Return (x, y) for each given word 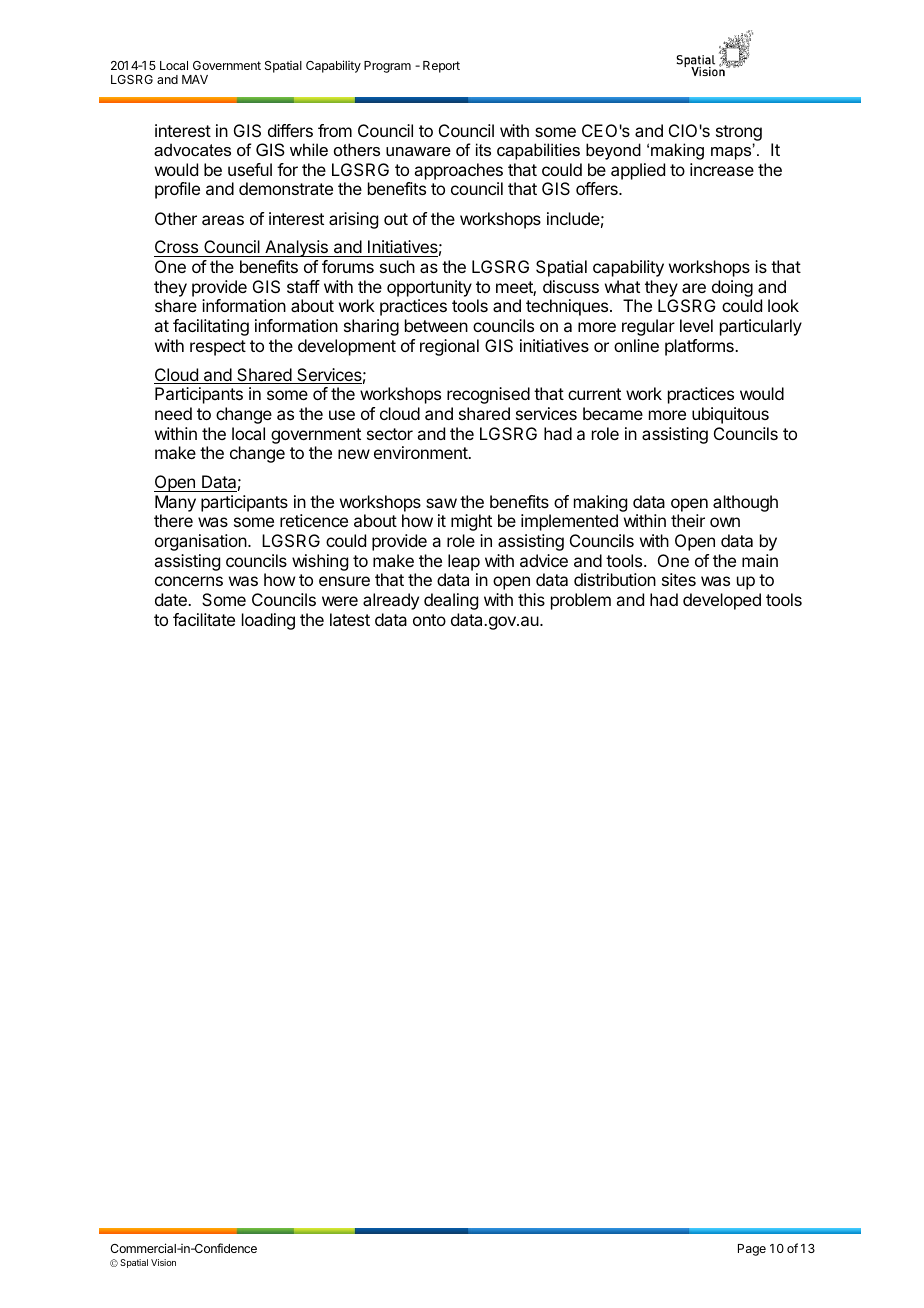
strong (739, 133)
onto (429, 620)
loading (268, 621)
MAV (195, 79)
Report (441, 67)
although (745, 503)
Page (752, 1250)
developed (722, 601)
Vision (163, 1262)
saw (441, 503)
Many (175, 505)
